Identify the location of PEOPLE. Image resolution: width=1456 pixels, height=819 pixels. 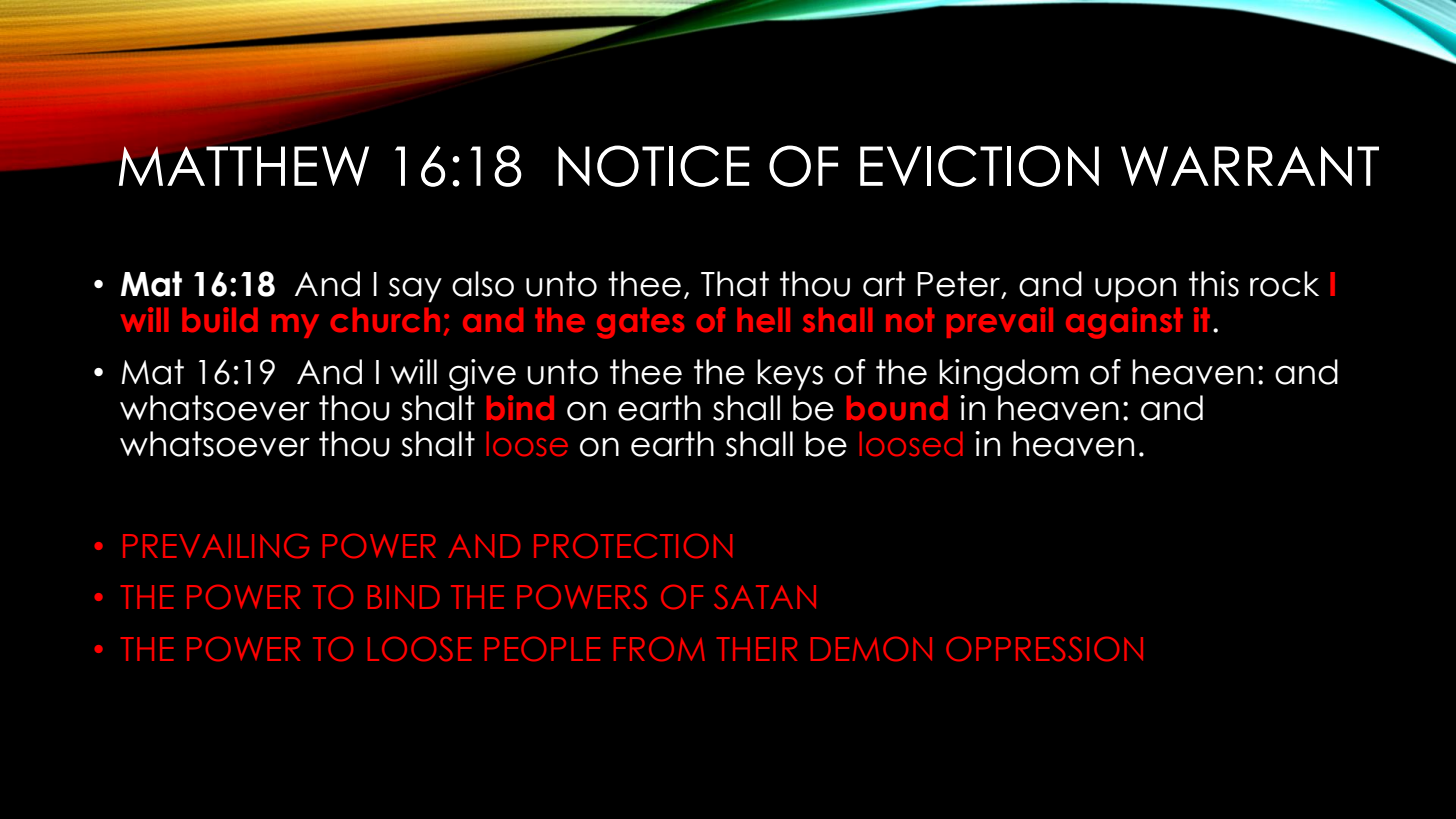
(542, 649).
